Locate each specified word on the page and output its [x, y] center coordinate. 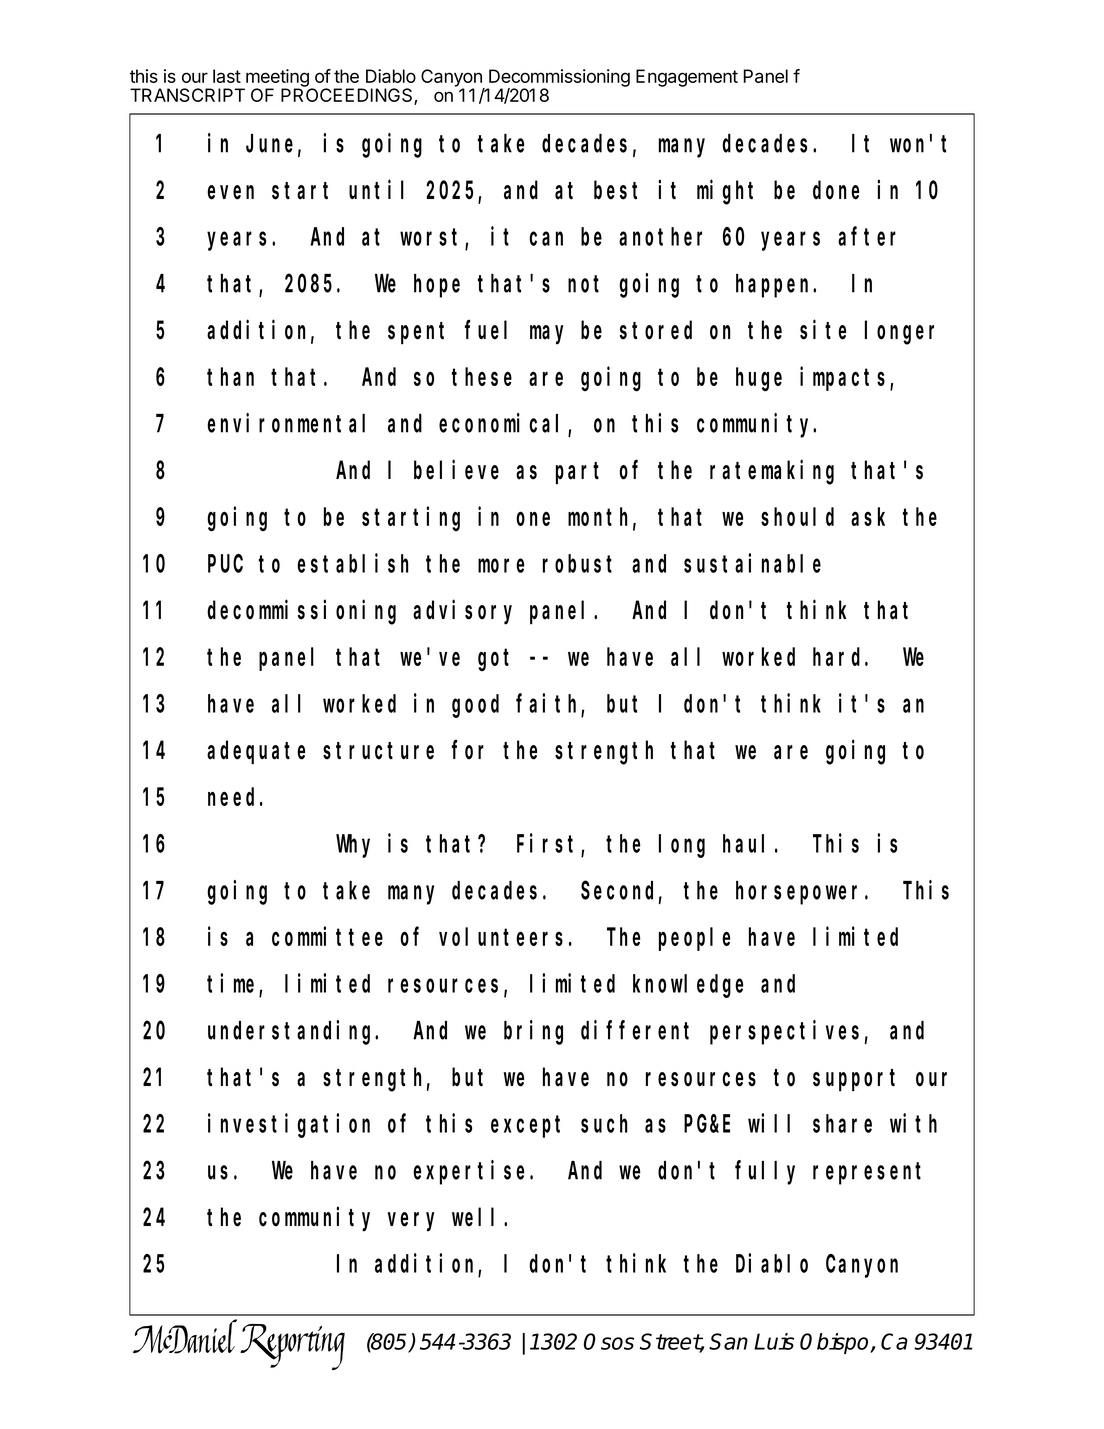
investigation [289, 1126]
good [475, 706]
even [230, 192]
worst [433, 239]
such [604, 1123]
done [836, 190]
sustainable [752, 563]
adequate [256, 753]
